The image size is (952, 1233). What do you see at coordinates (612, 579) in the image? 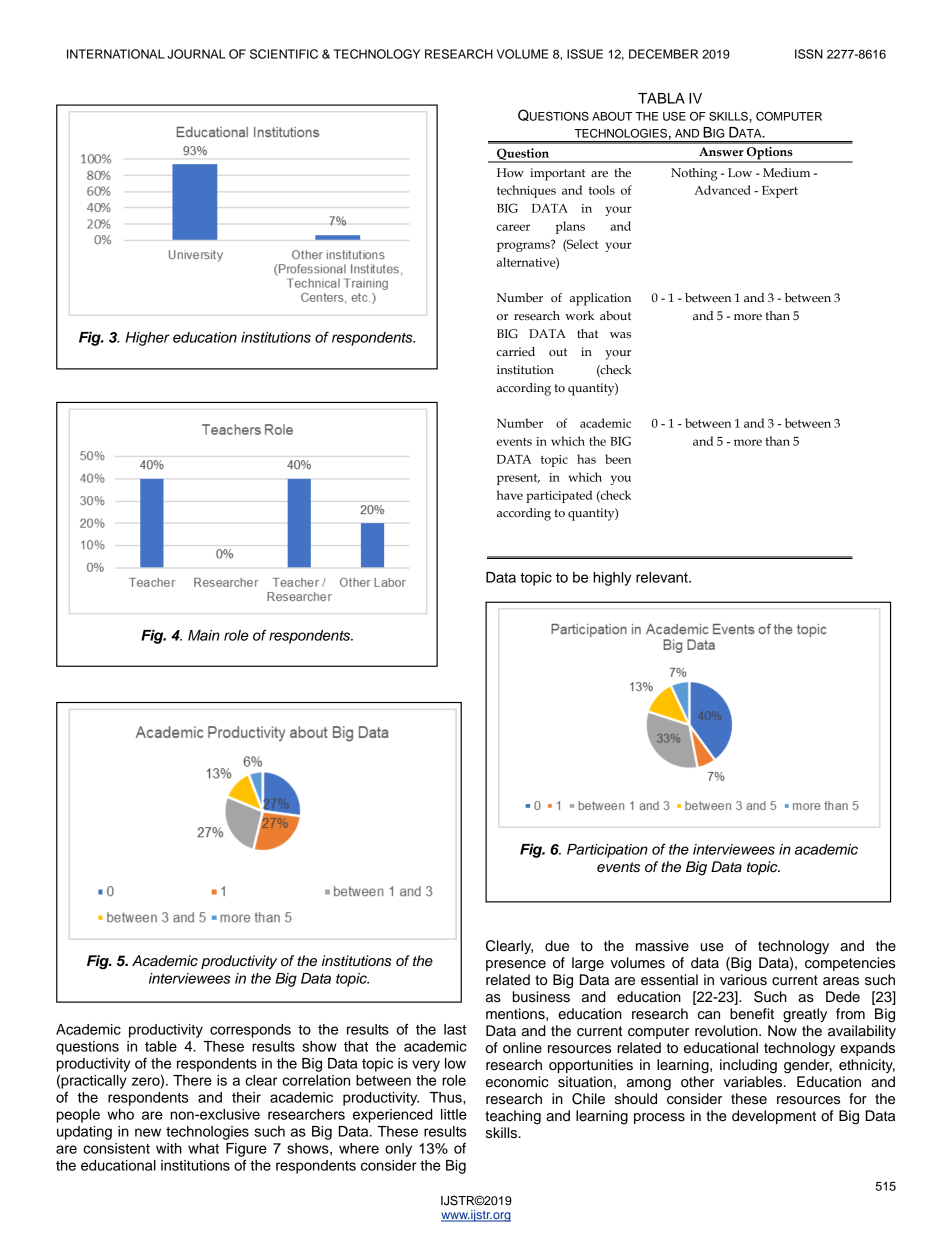
I see `highly` at bounding box center [612, 579].
